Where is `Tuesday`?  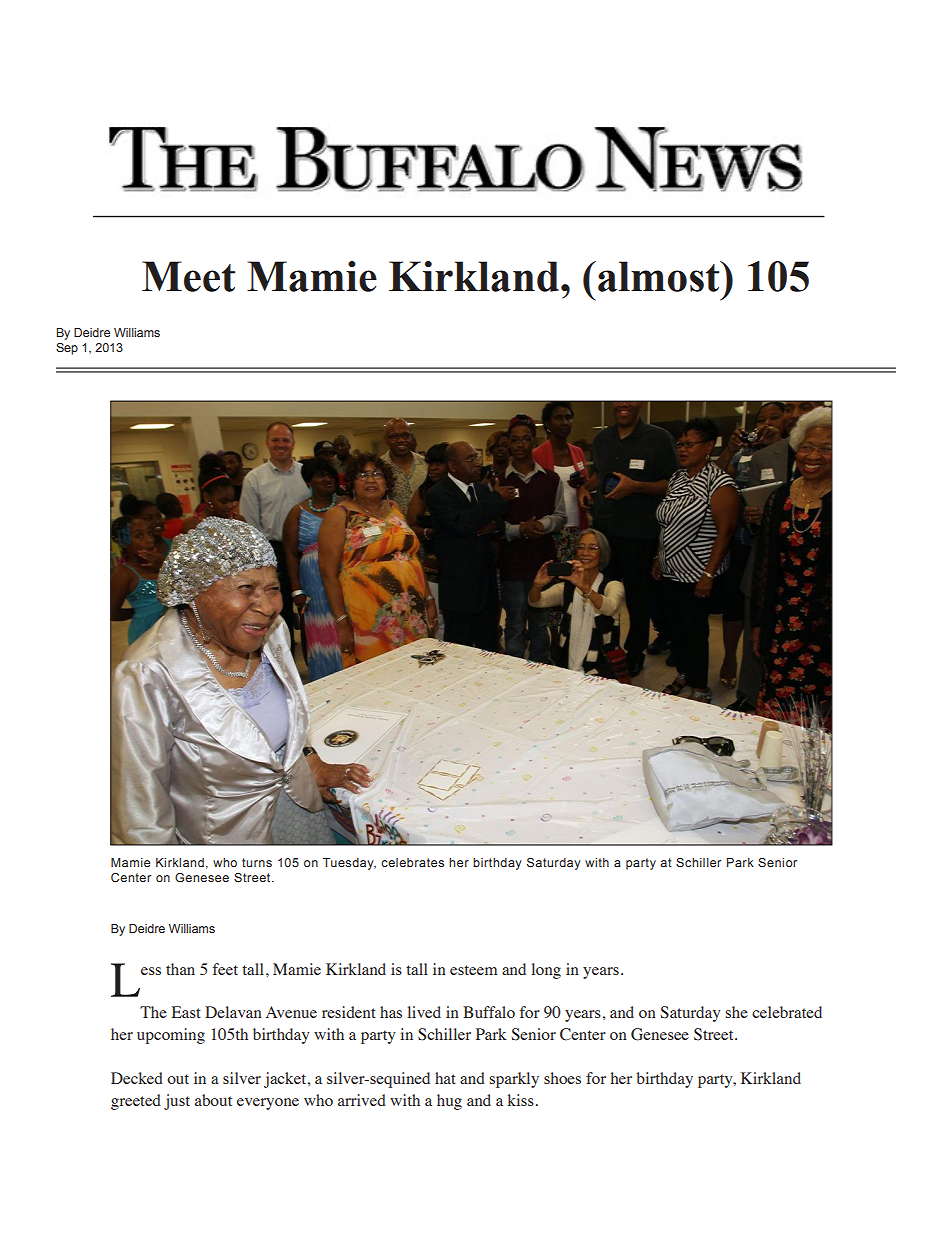
Tuesday is located at coordinates (349, 864).
